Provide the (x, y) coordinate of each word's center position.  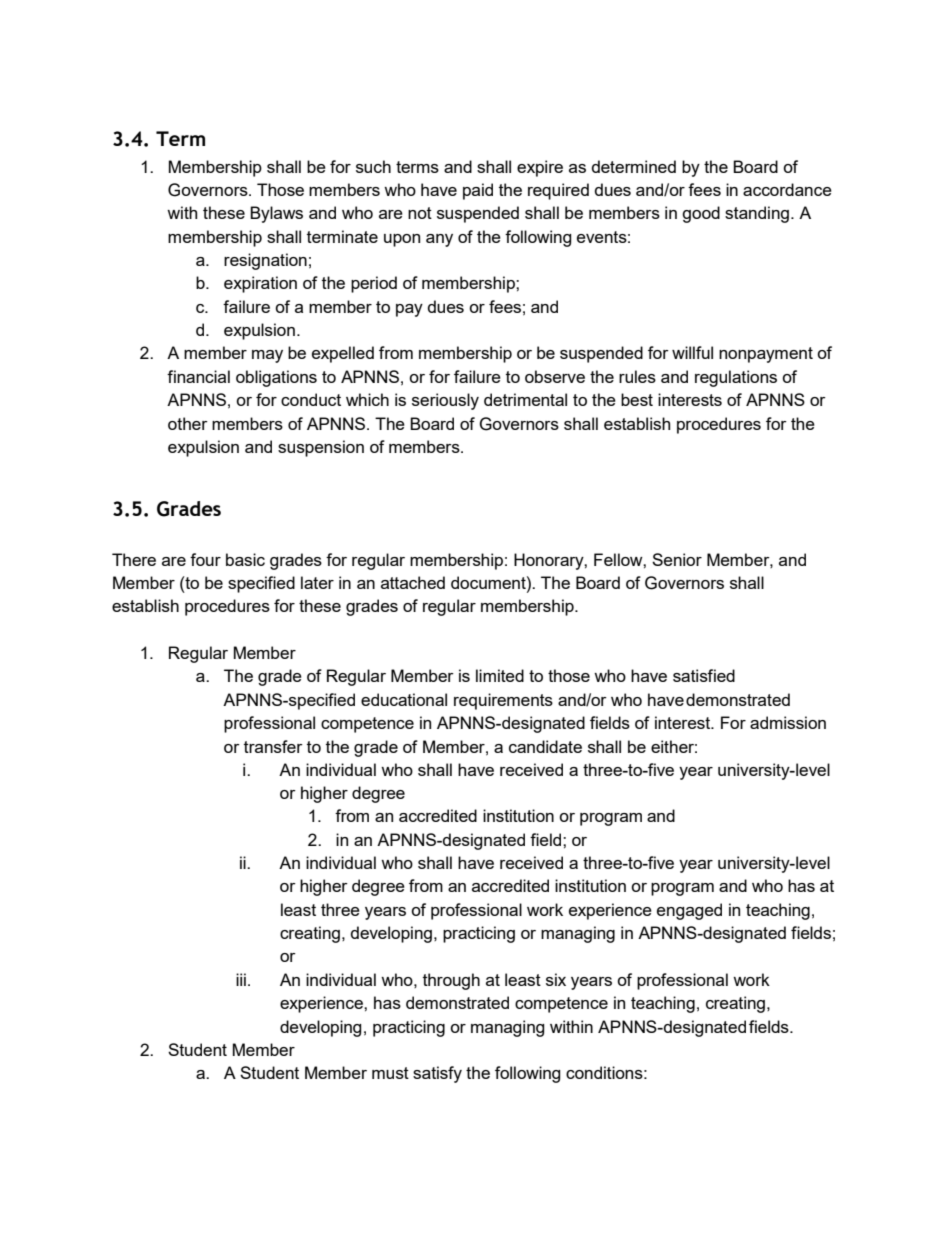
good (701, 214)
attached (413, 582)
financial (198, 376)
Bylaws (276, 214)
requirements (503, 701)
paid (478, 191)
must (390, 1073)
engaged (689, 911)
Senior (677, 559)
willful (692, 352)
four (205, 559)
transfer (273, 746)
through (451, 981)
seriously (445, 401)
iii (241, 979)
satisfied (704, 675)
